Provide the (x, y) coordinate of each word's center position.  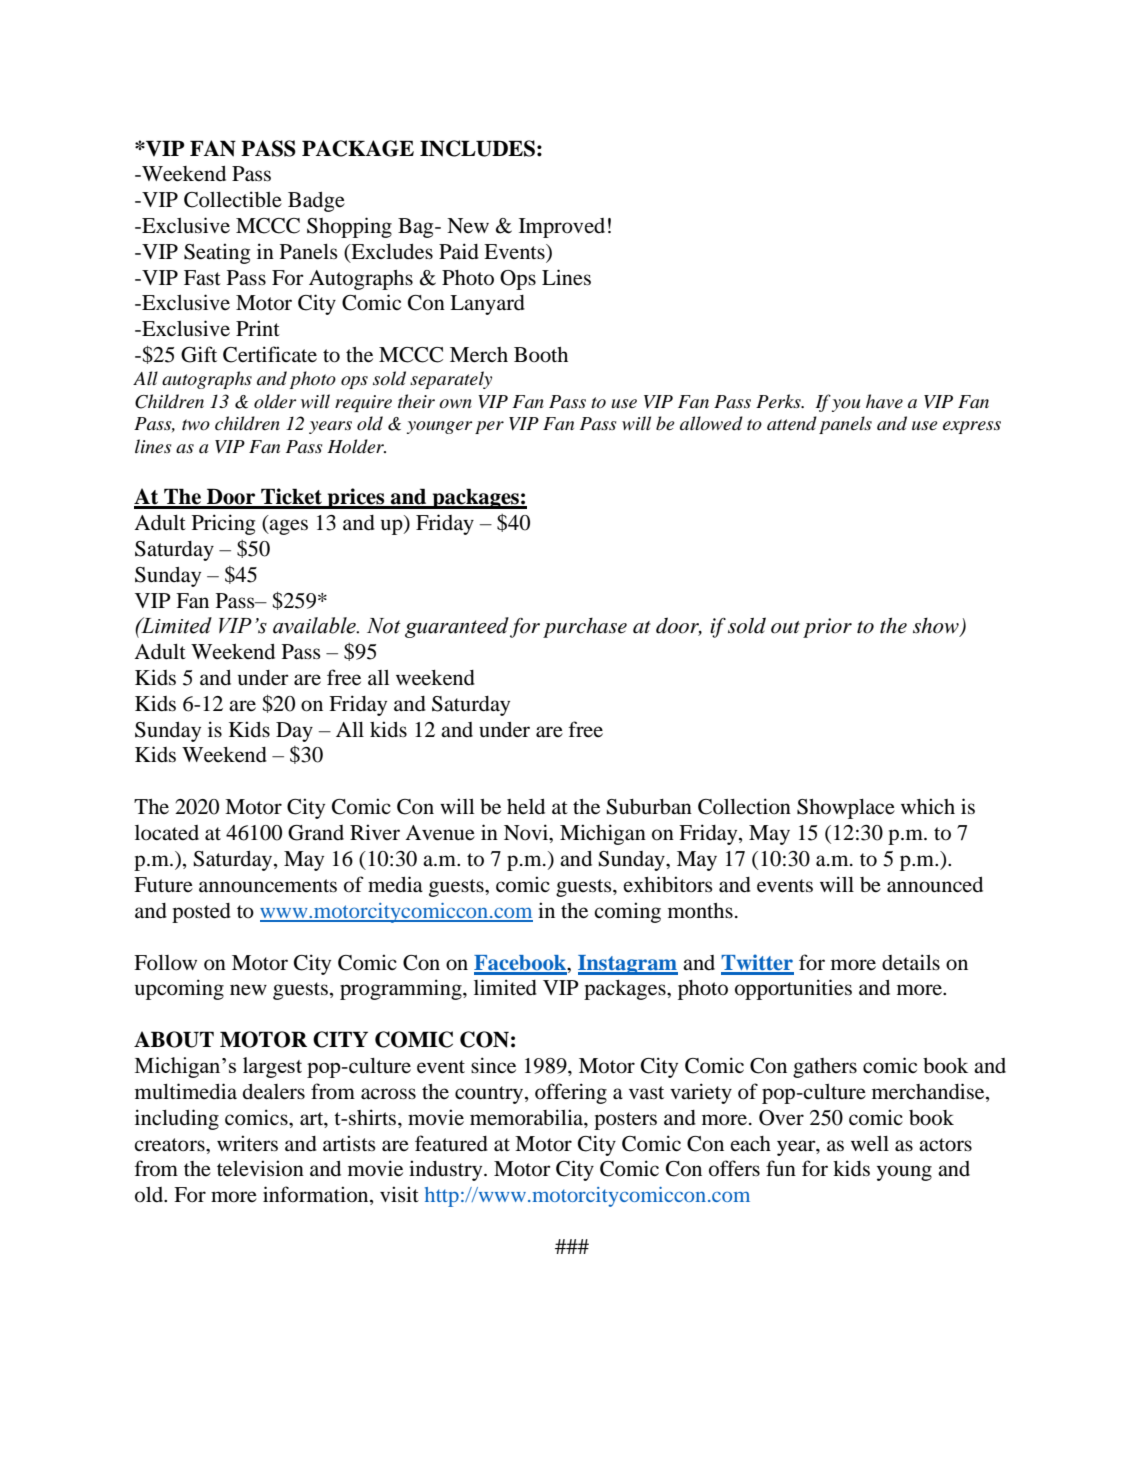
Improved (562, 228)
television (260, 1168)
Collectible (233, 199)
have (884, 401)
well (870, 1144)
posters (625, 1121)
